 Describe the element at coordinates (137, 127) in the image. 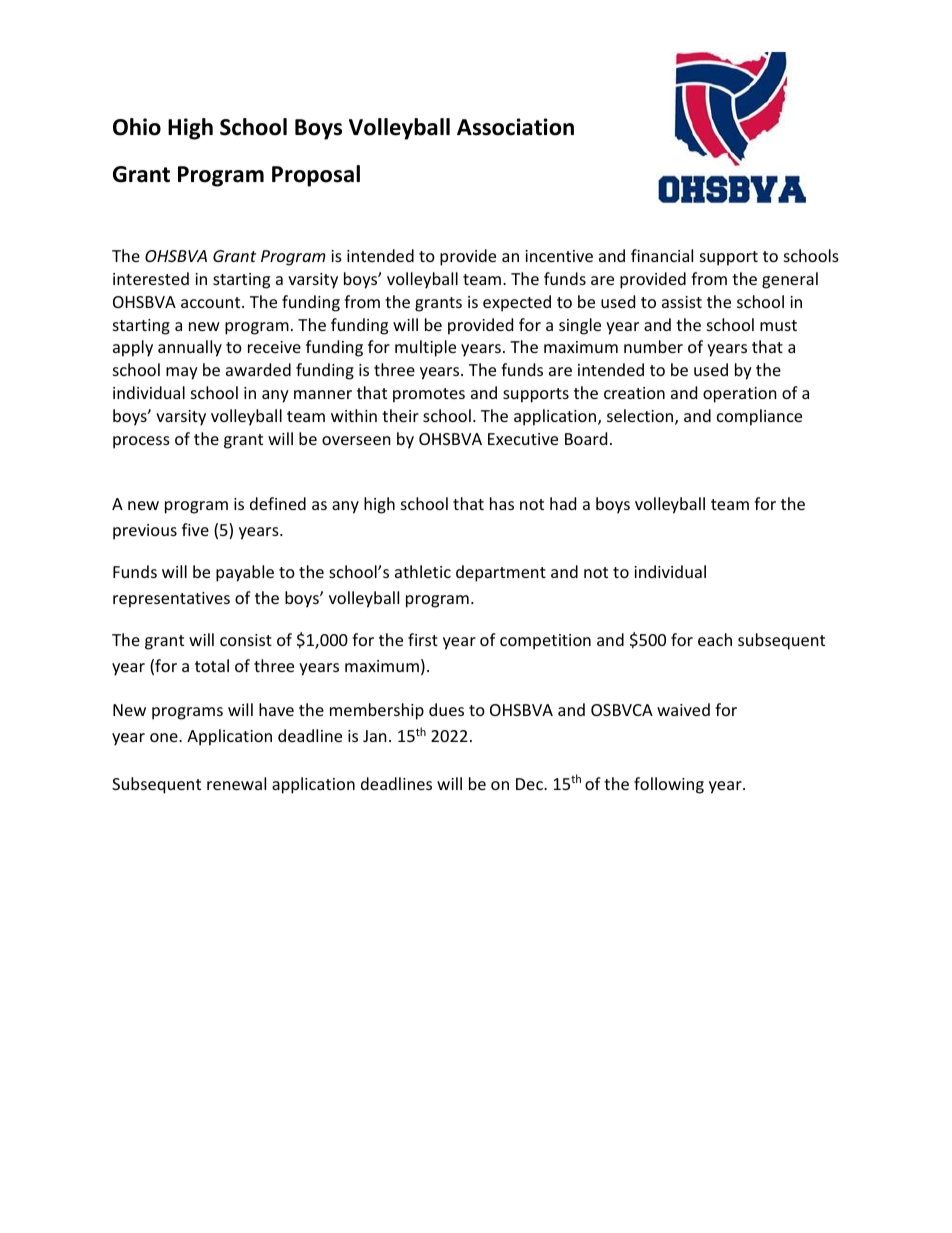

I see `Ohio` at that location.
